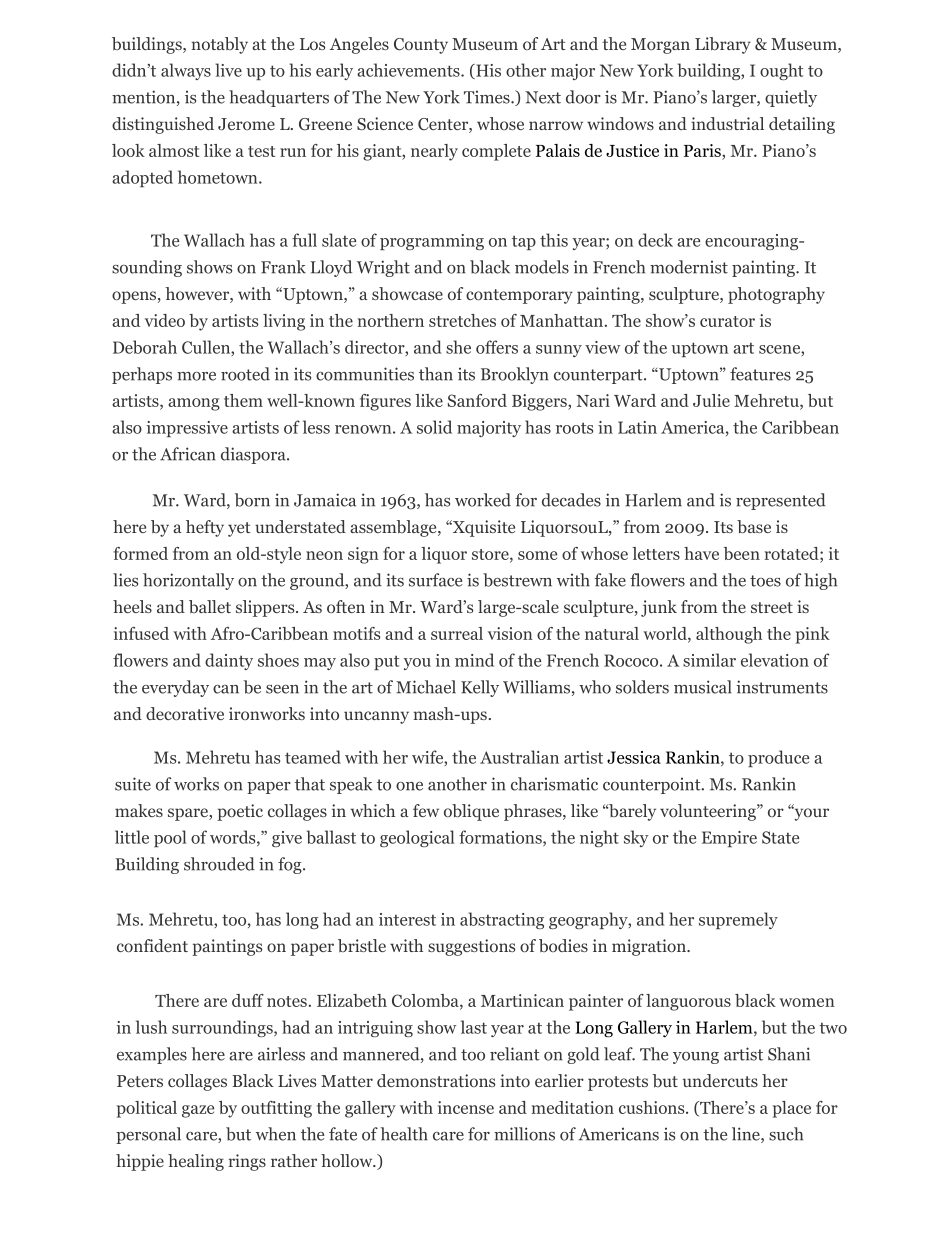 This screenshot has height=1234, width=952. What do you see at coordinates (187, 429) in the screenshot?
I see `impressive` at bounding box center [187, 429].
